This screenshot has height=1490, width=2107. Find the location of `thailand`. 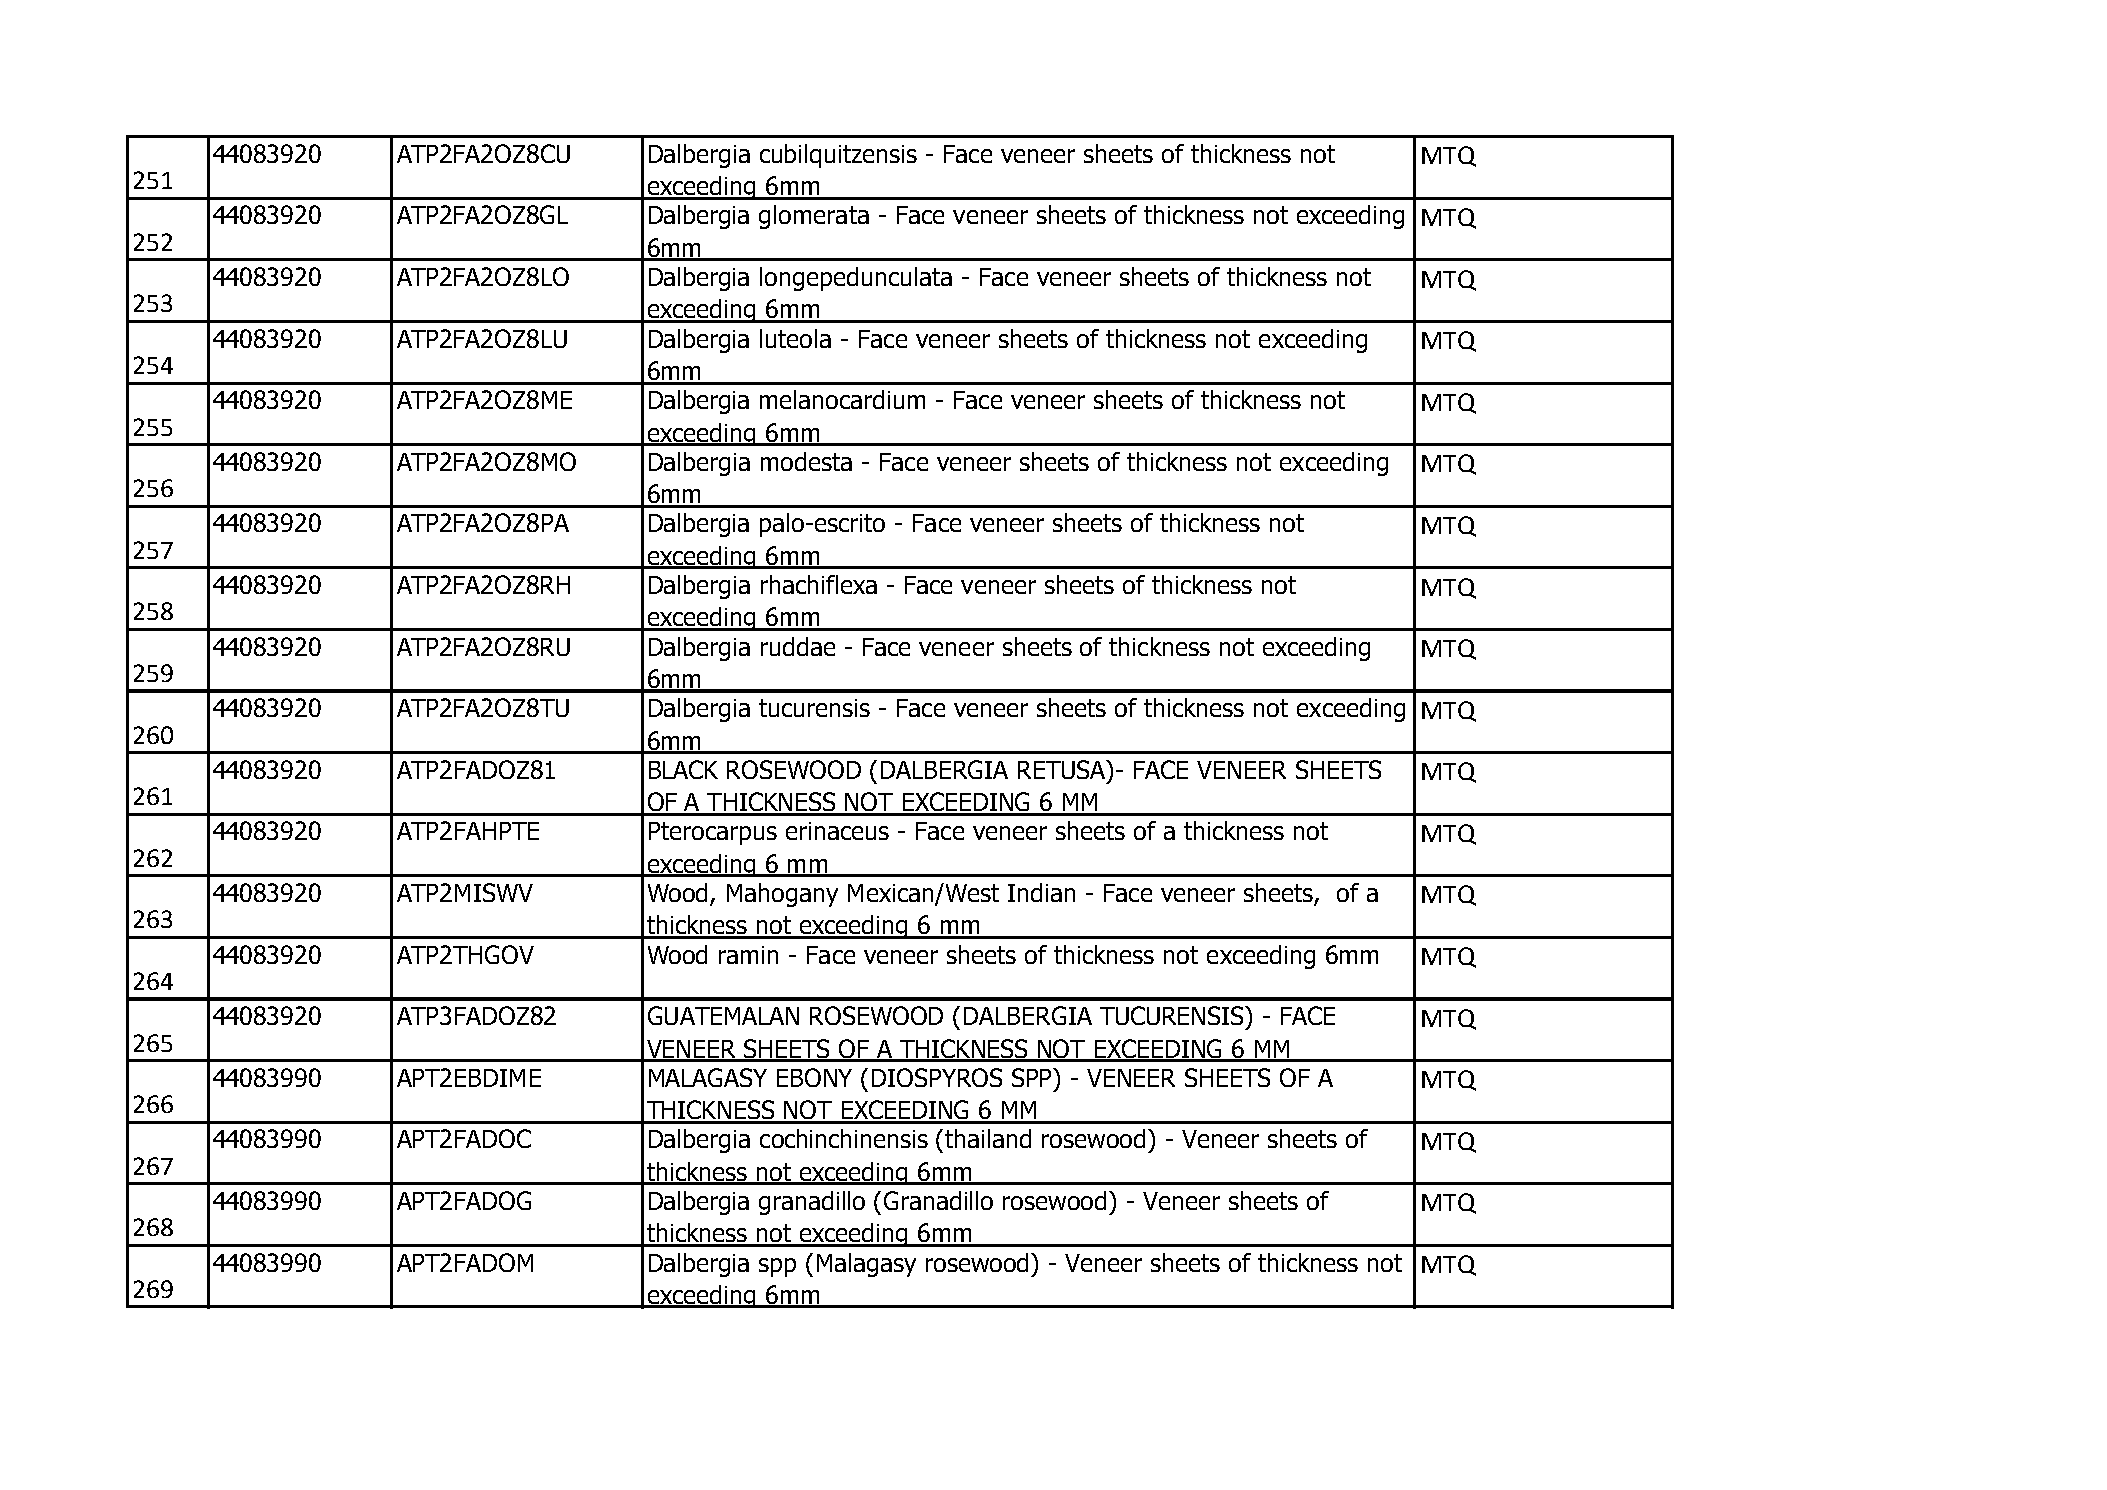

thailand is located at coordinates (988, 1138).
